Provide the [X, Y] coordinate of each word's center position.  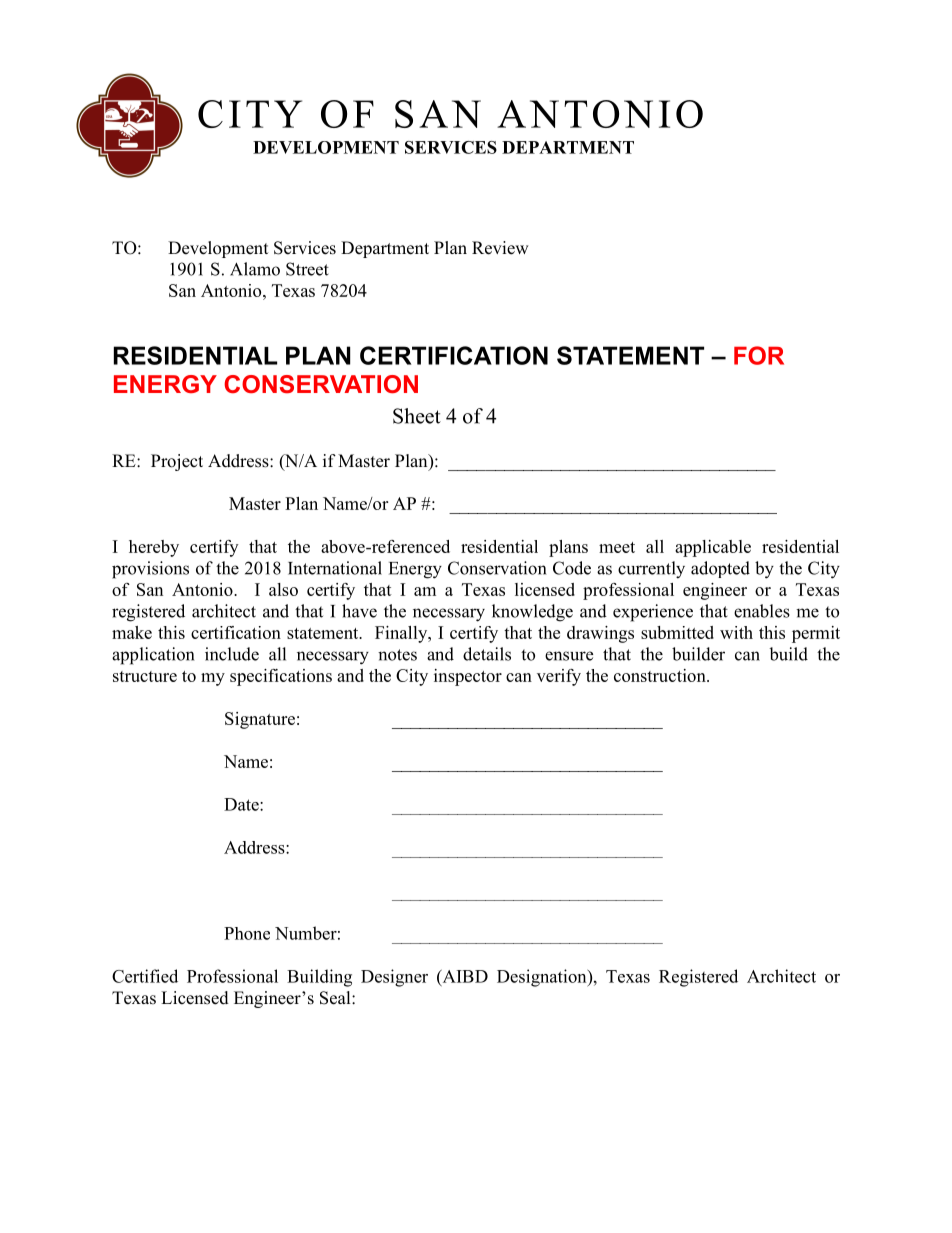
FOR [759, 355]
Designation [543, 978]
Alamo [255, 269]
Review [500, 248]
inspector [468, 677]
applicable [713, 548]
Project [177, 462]
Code [572, 568]
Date [242, 804]
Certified [145, 976]
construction [661, 675]
